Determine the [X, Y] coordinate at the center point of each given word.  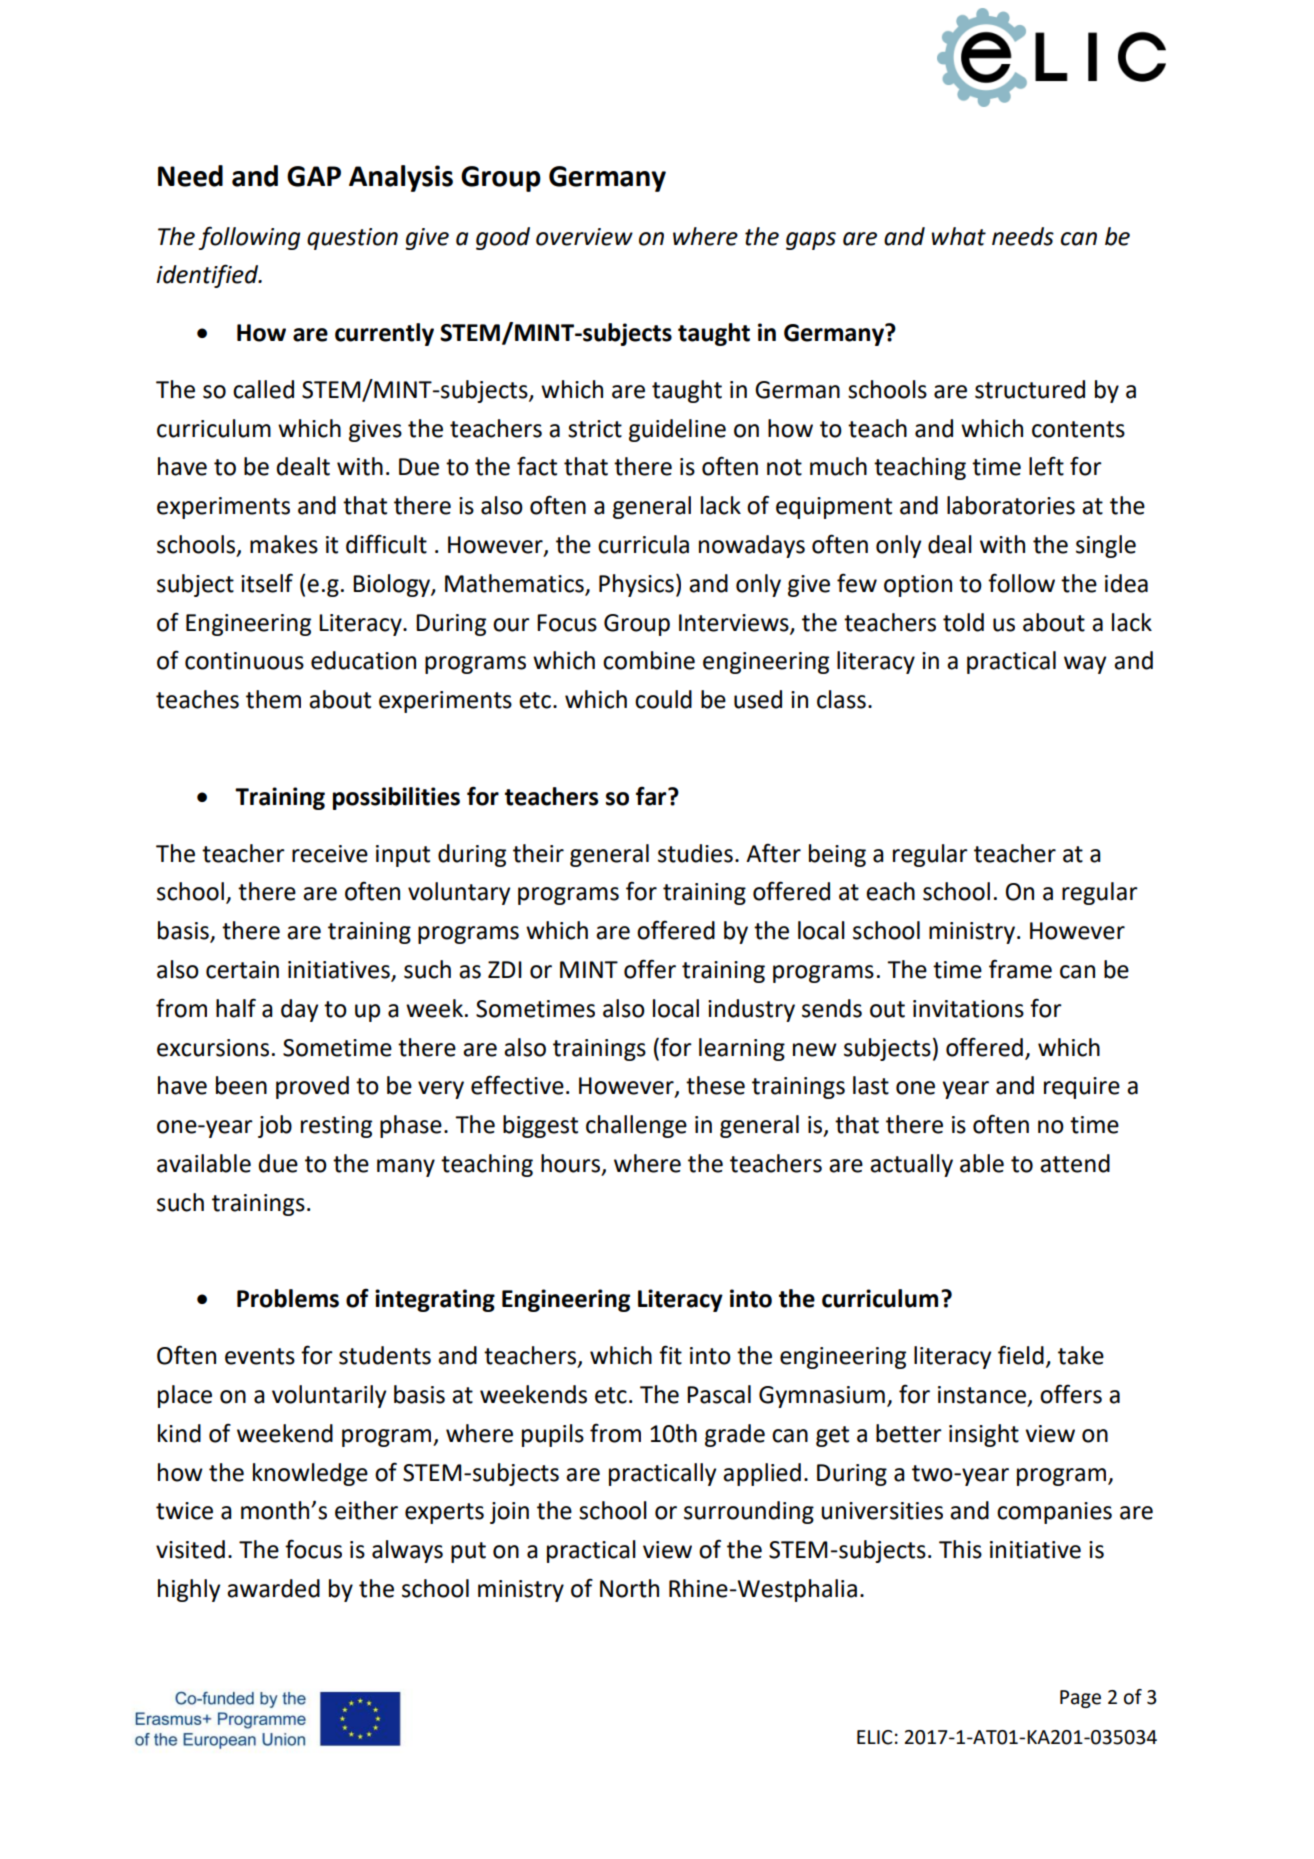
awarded [273, 1588]
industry [751, 1010]
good [503, 238]
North [629, 1588]
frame [1020, 969]
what [958, 236]
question [352, 239]
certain [242, 970]
